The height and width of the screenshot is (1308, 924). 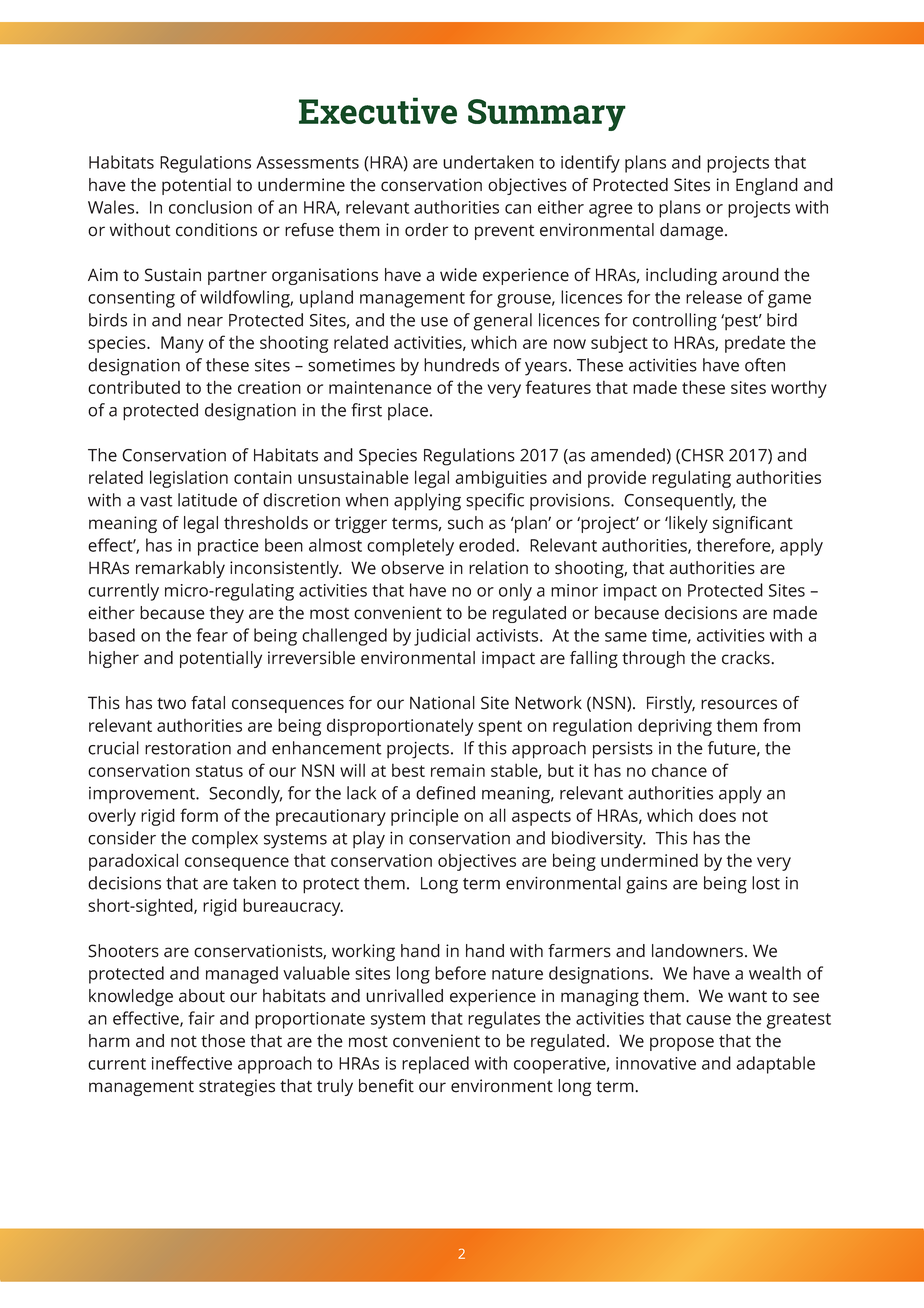 What do you see at coordinates (767, 186) in the screenshot?
I see `England` at bounding box center [767, 186].
